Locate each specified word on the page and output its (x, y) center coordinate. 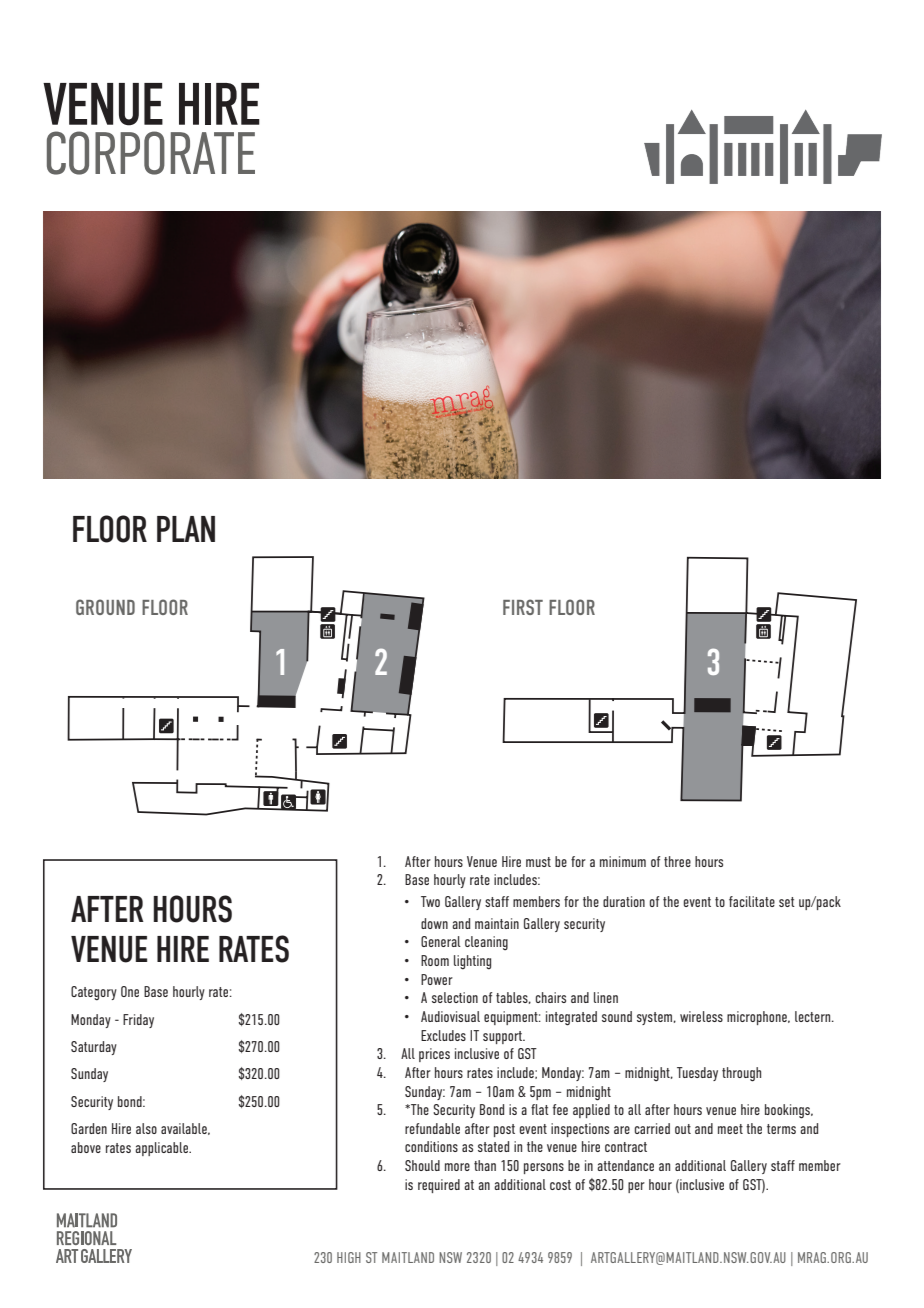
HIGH (349, 1257)
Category (94, 993)
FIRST (523, 607)
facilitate (752, 901)
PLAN (186, 529)
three (677, 861)
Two (430, 901)
